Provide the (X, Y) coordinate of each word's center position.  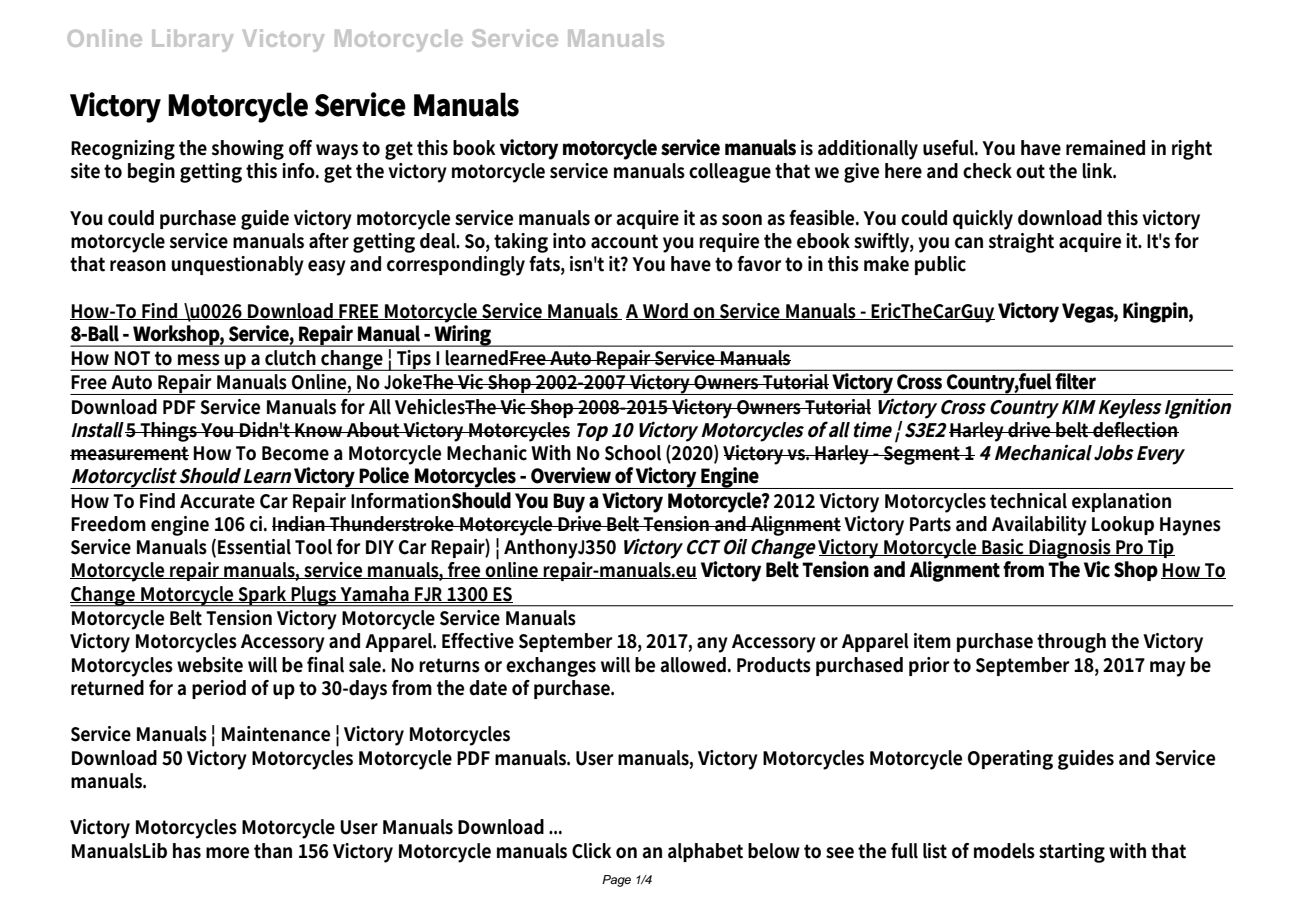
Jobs (1114, 453)
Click (592, 851)
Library (192, 40)
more (227, 853)
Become (295, 453)
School (633, 453)
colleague (730, 173)
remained (1105, 148)
